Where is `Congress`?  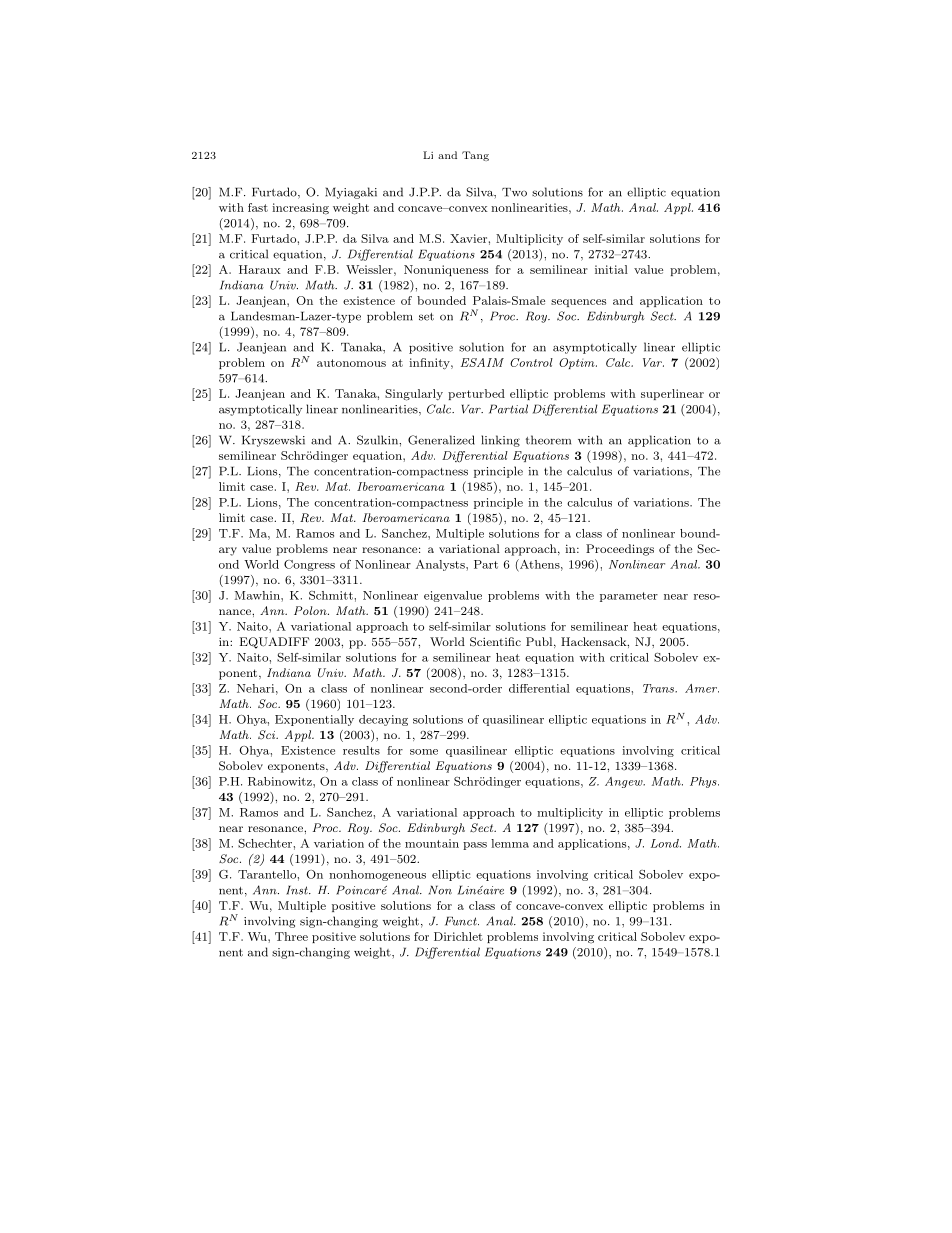
Congress is located at coordinates (309, 565).
